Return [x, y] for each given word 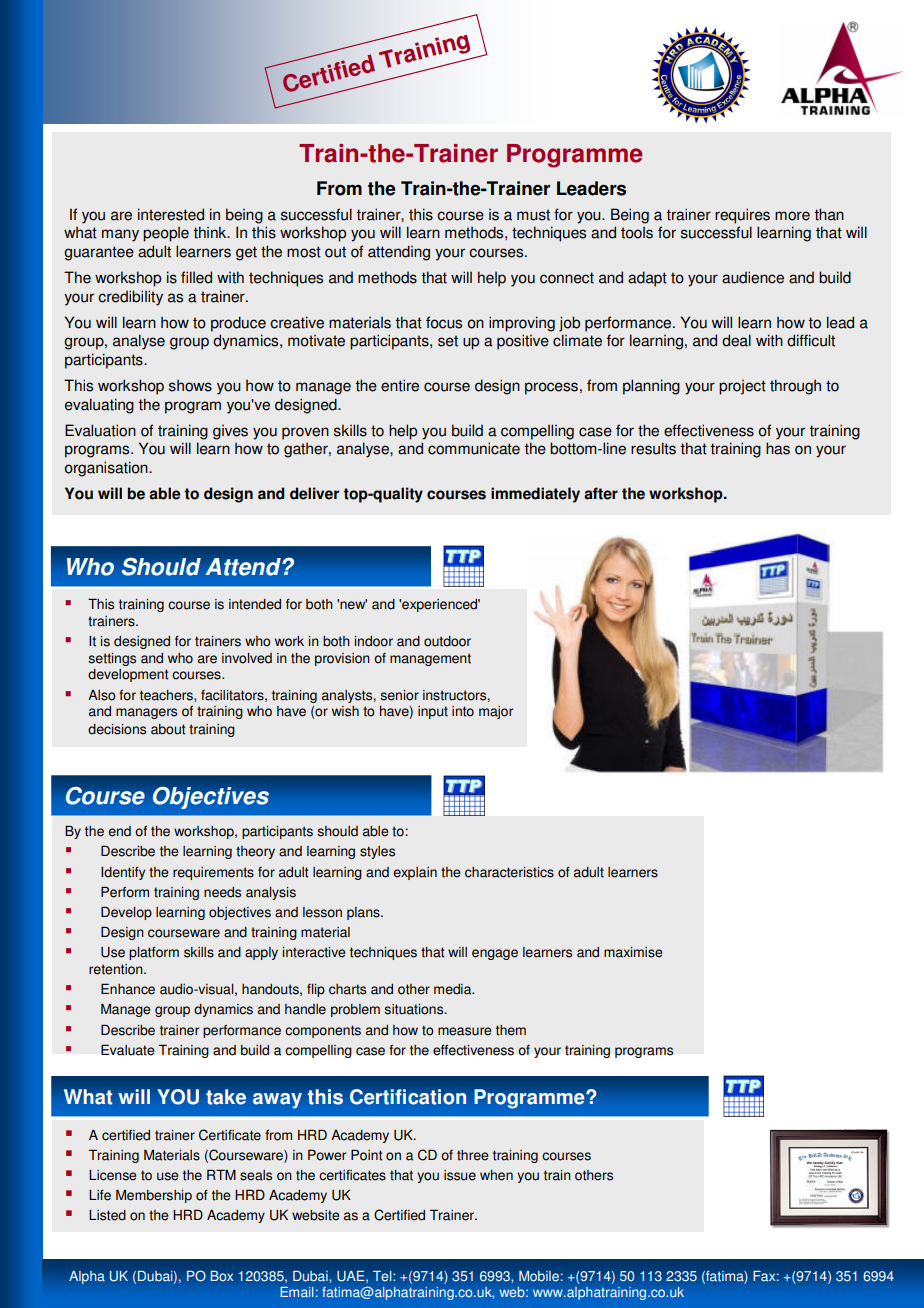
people [166, 234]
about [168, 729]
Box [222, 1276]
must [533, 215]
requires [742, 216]
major [496, 712]
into [463, 711]
